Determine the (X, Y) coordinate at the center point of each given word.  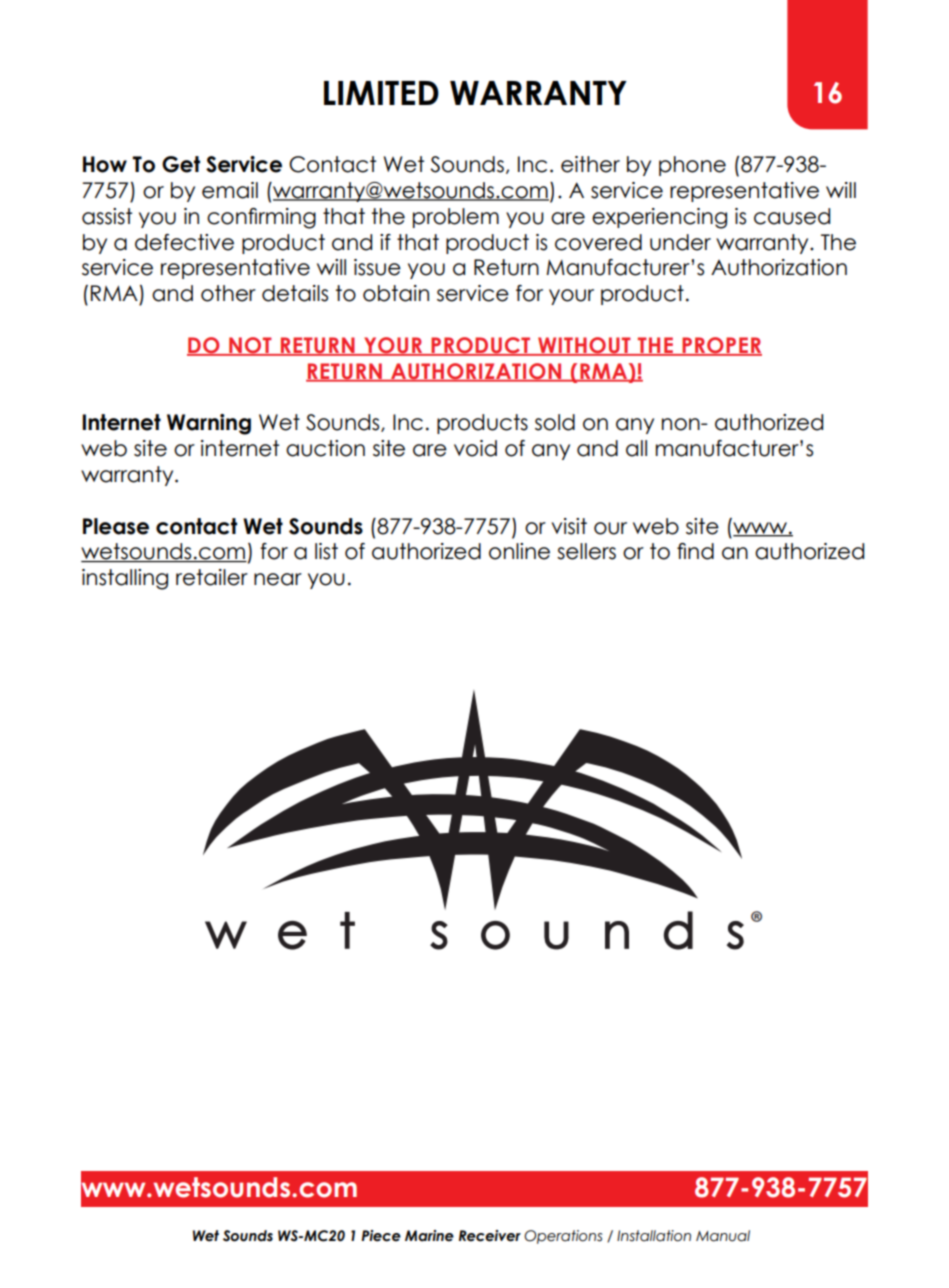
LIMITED (381, 93)
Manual (723, 1236)
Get (181, 164)
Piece (381, 1236)
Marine (429, 1236)
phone (692, 166)
